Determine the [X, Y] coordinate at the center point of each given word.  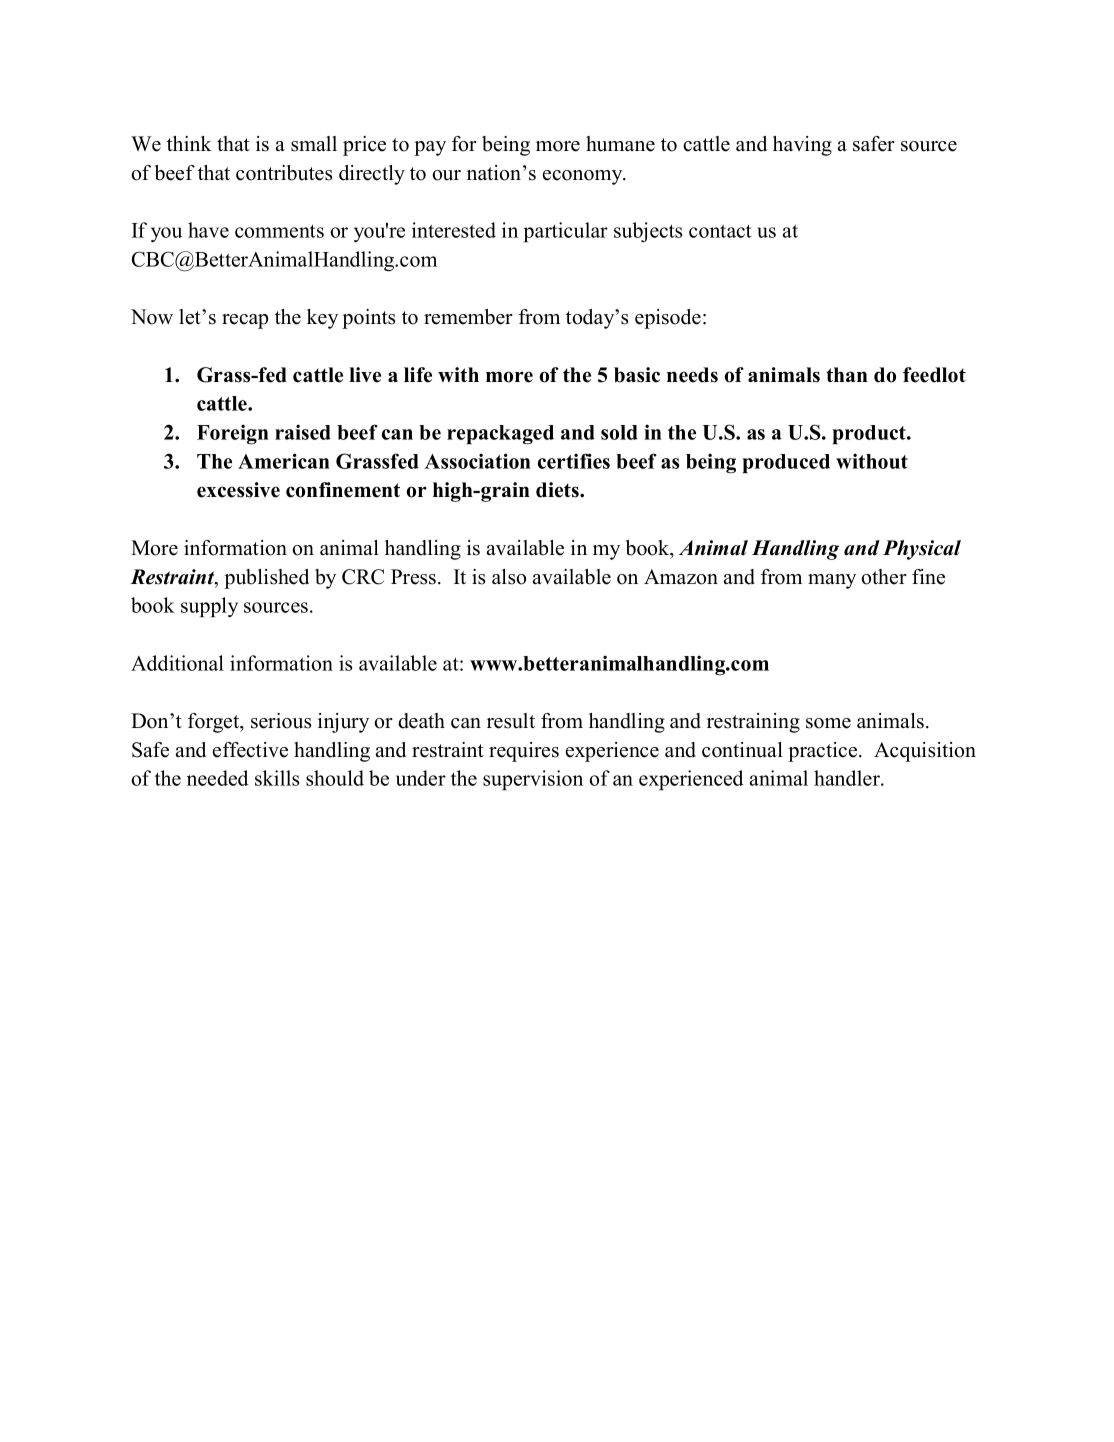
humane [620, 144]
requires [524, 752]
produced [786, 463]
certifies [574, 461]
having [802, 146]
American [284, 461]
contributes [284, 173]
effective [250, 750]
